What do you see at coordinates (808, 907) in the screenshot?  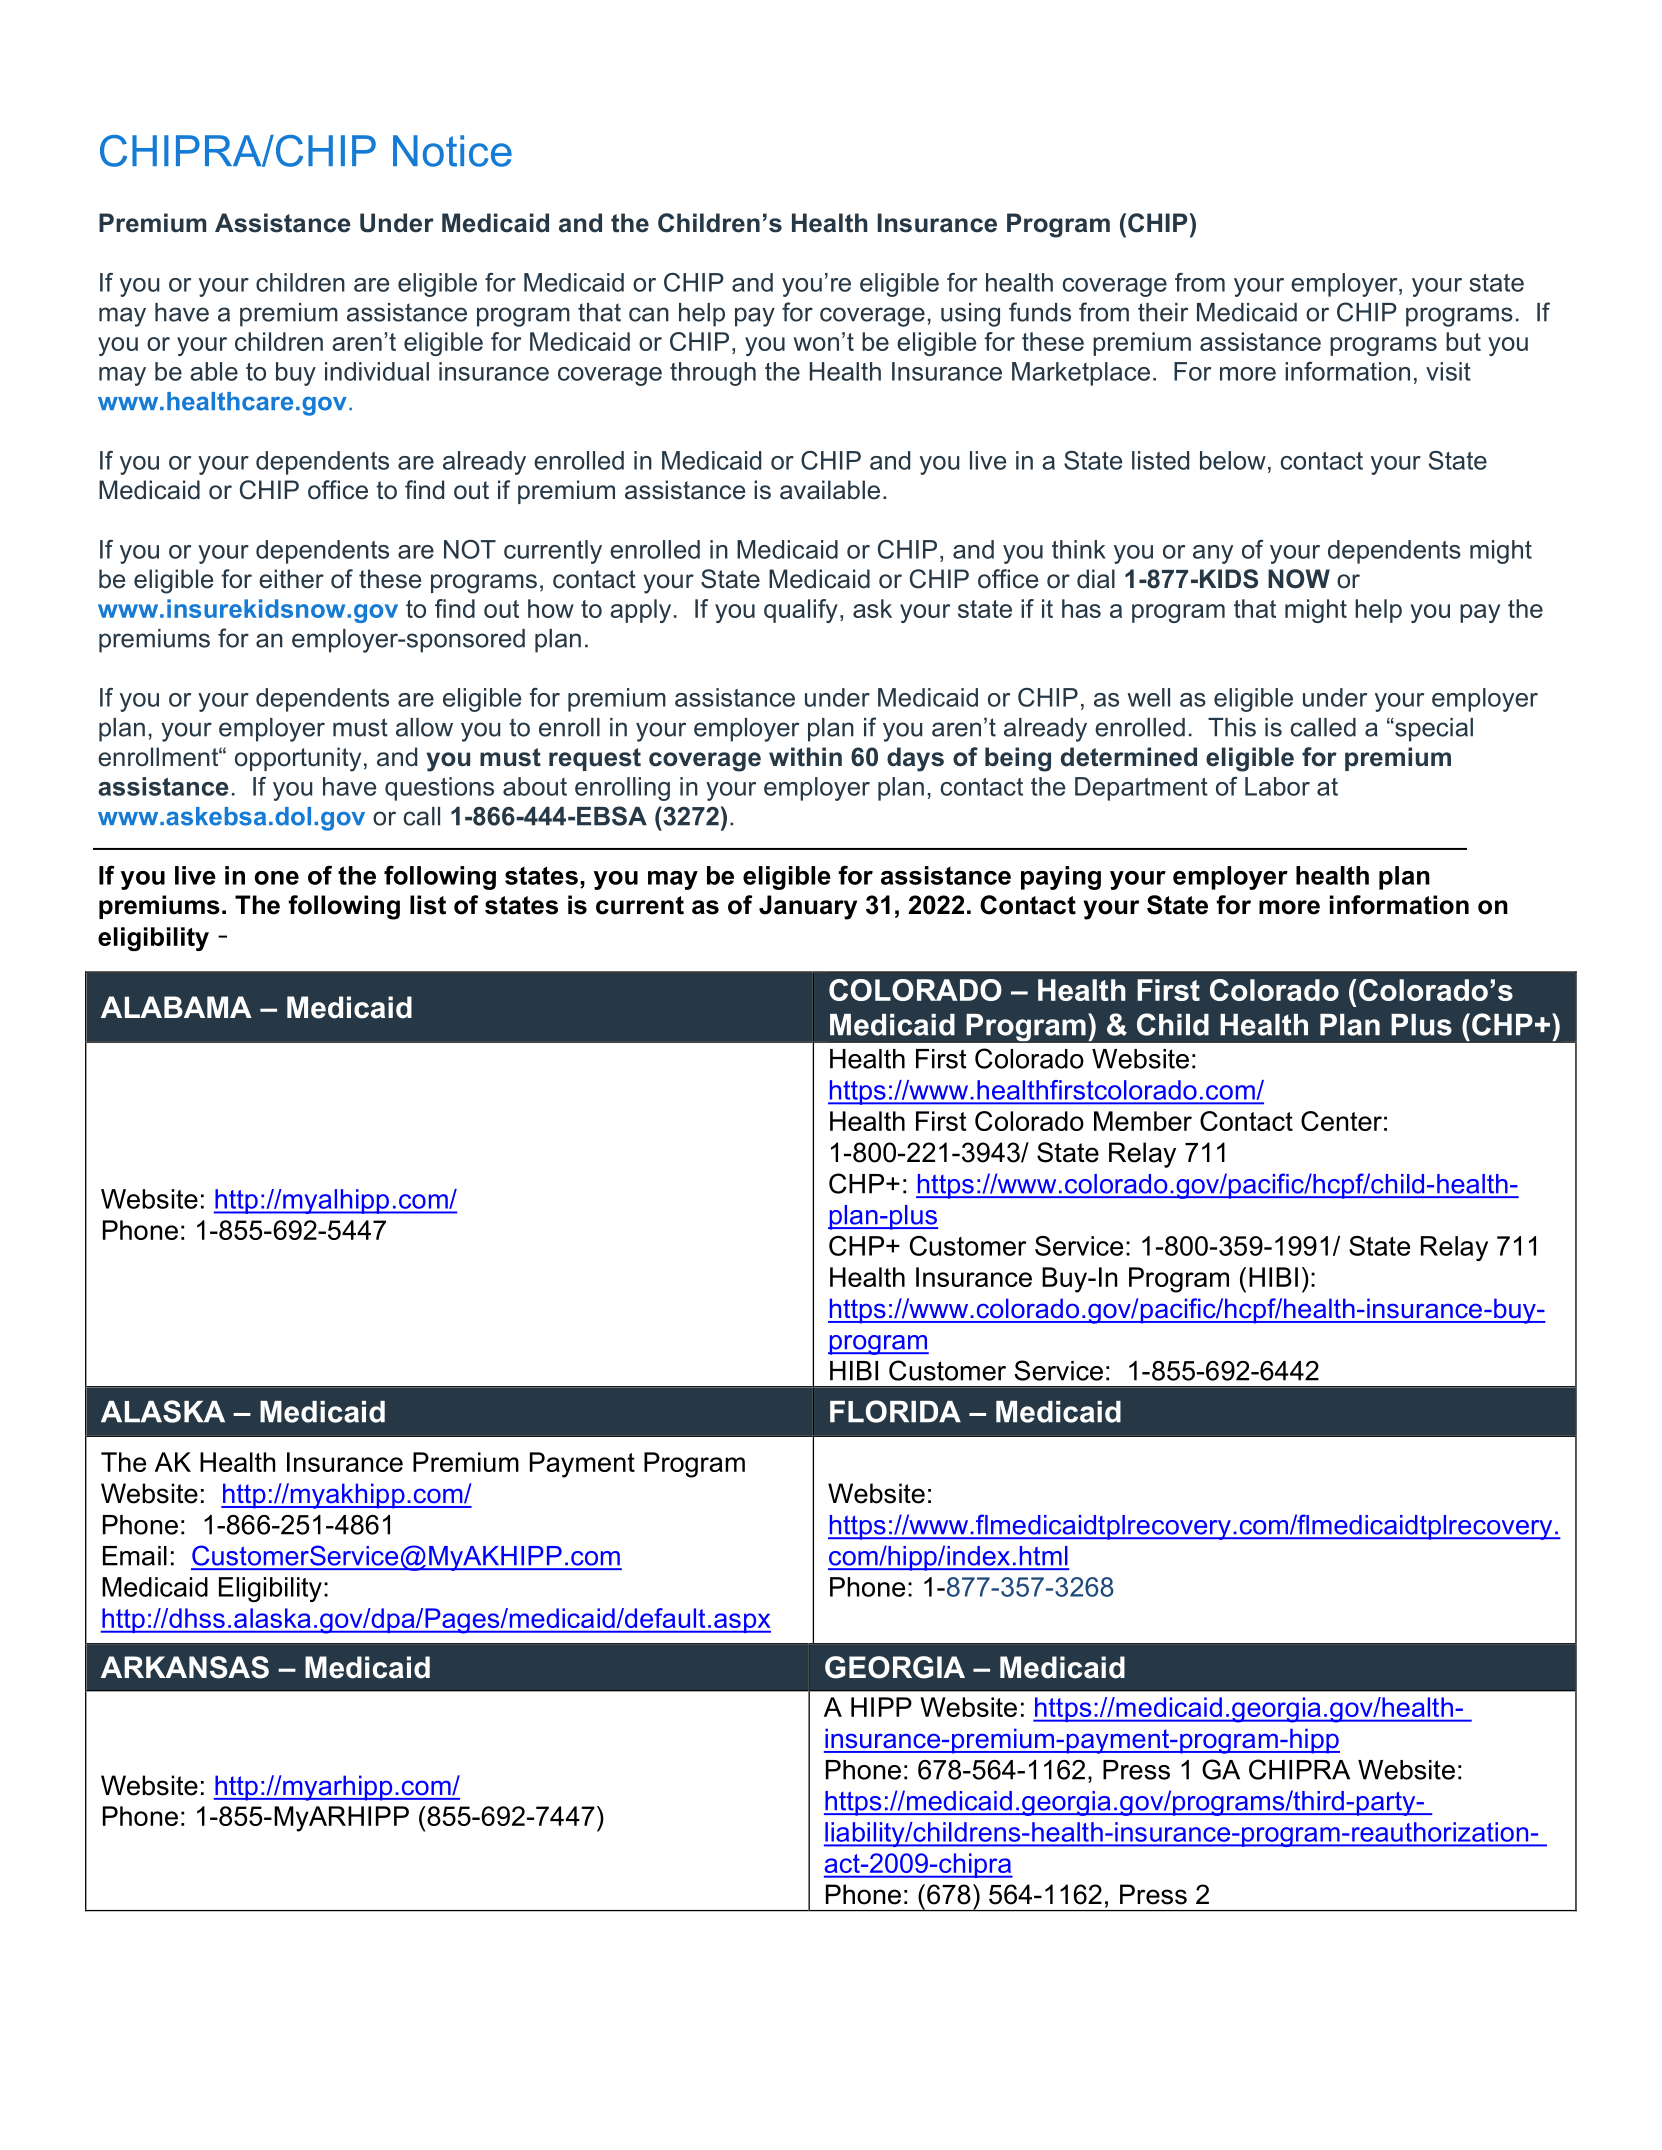 I see `January` at bounding box center [808, 907].
